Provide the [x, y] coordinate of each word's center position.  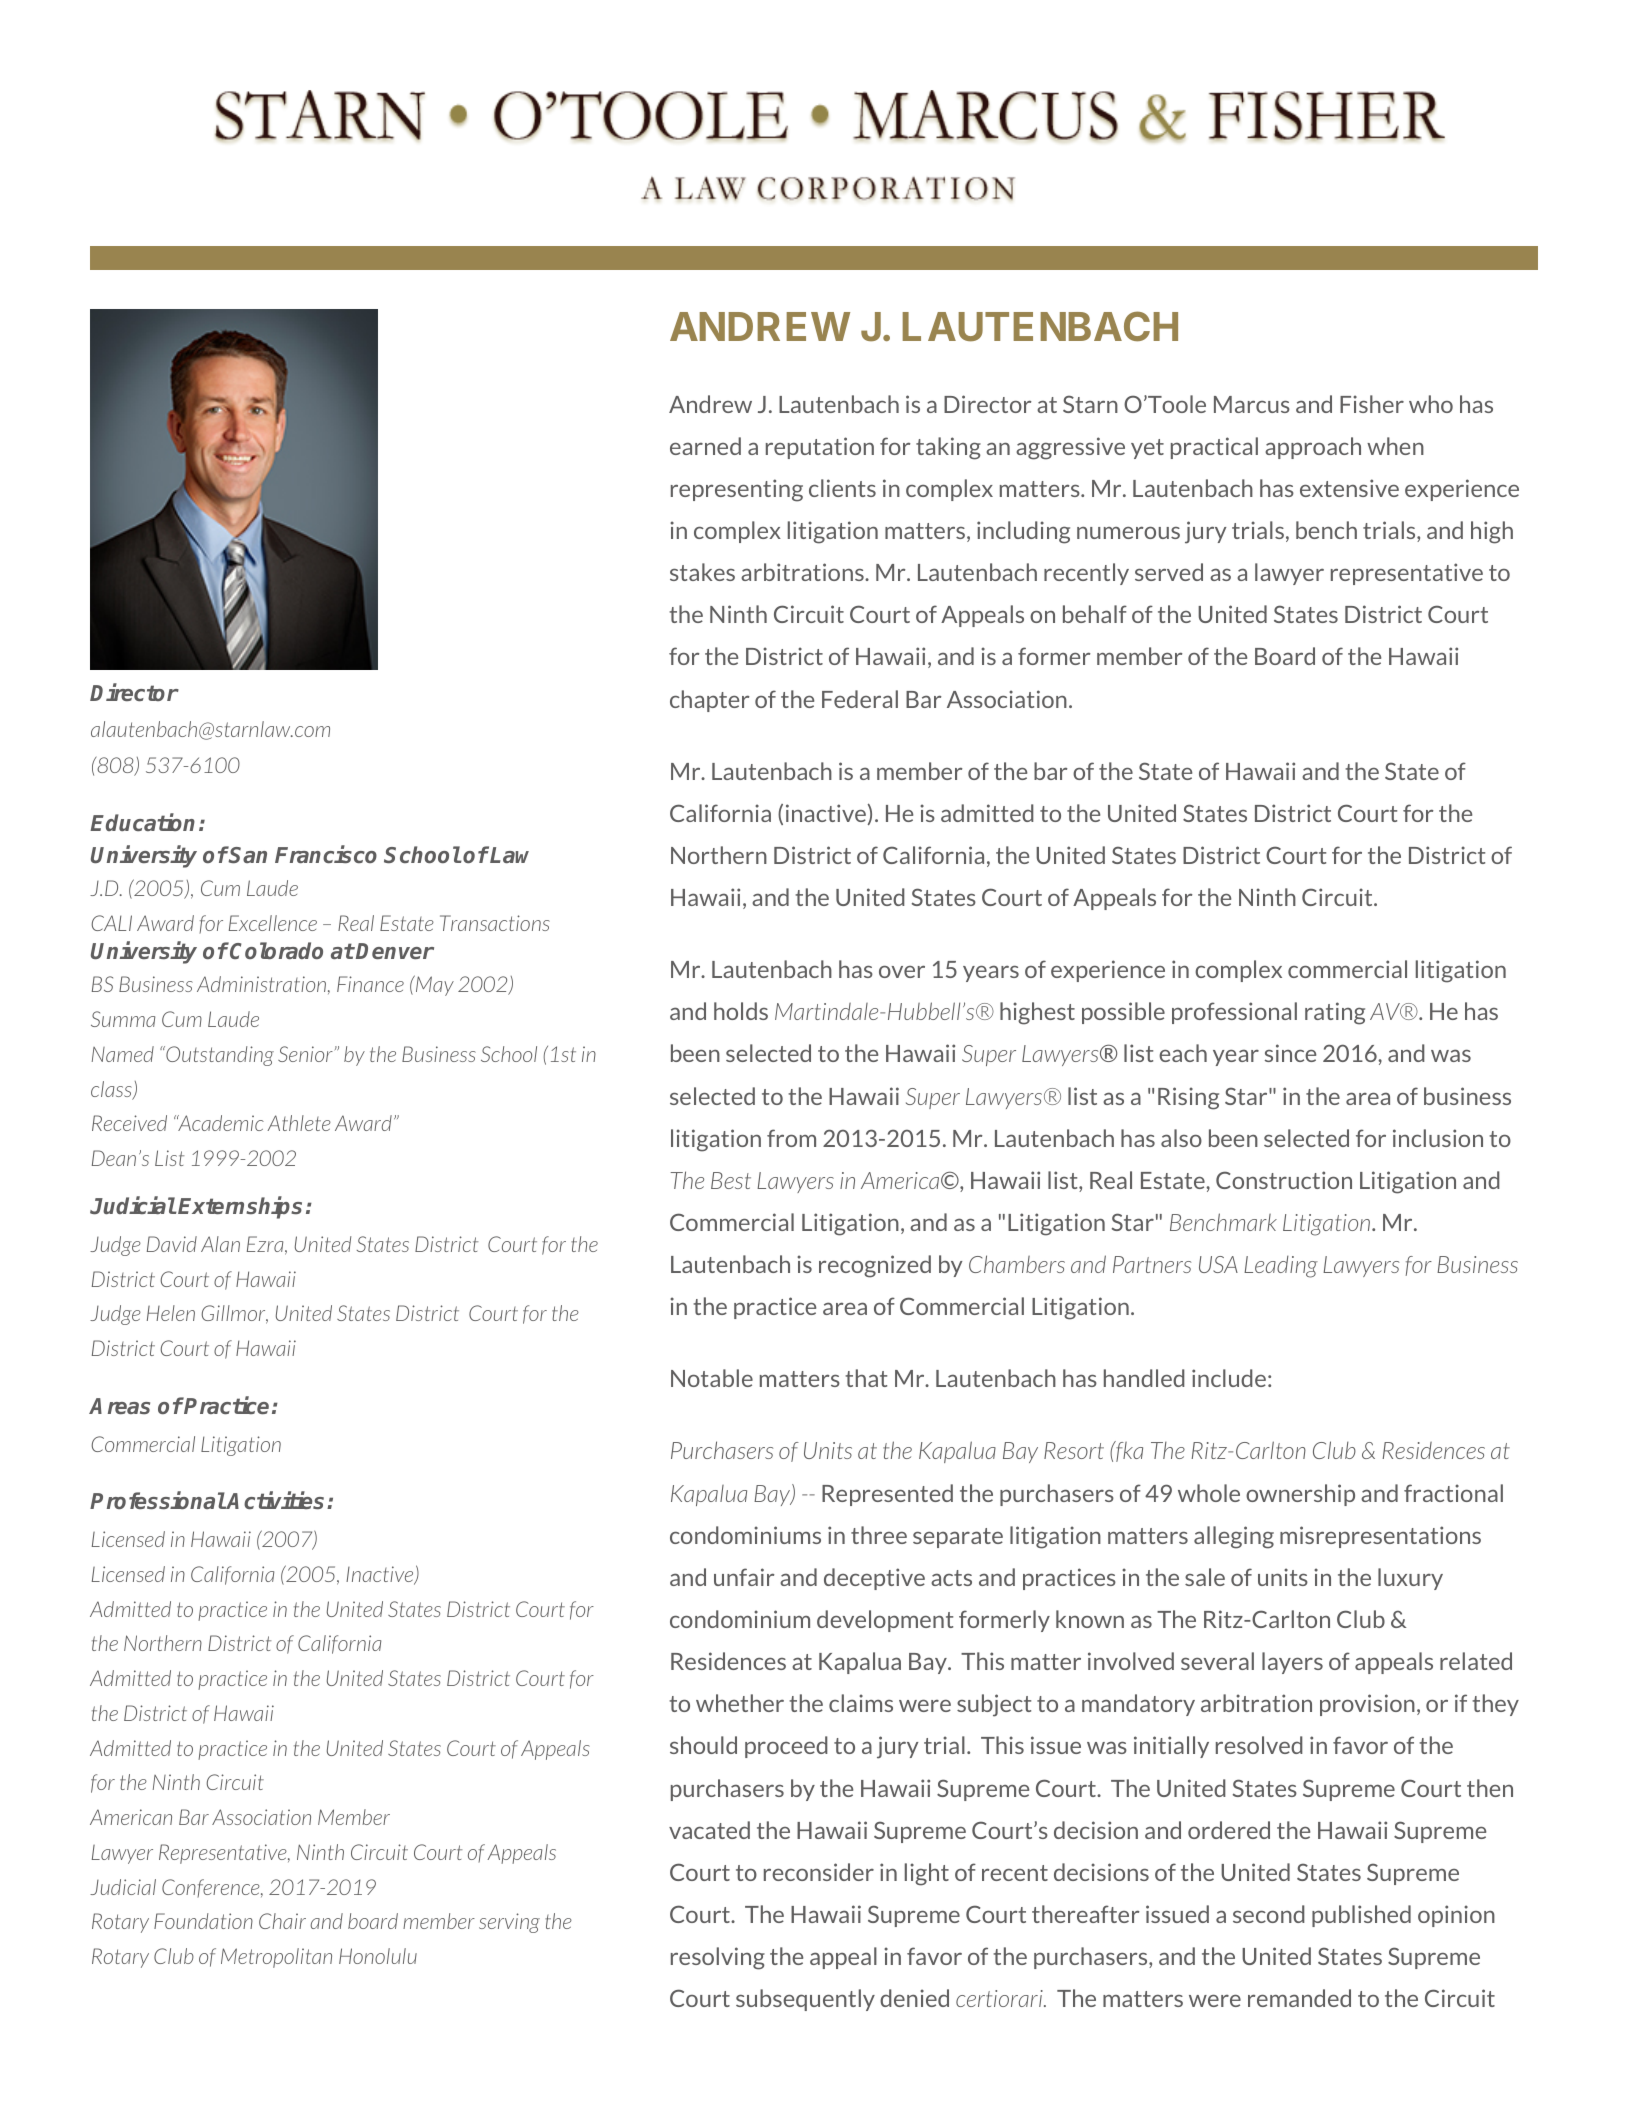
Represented [887, 1495]
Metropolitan [276, 1958]
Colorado [276, 950]
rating [1335, 1013]
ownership [1300, 1495]
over [902, 971]
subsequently [805, 2000]
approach [1313, 448]
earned [705, 446]
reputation [820, 448]
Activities [276, 1500]
